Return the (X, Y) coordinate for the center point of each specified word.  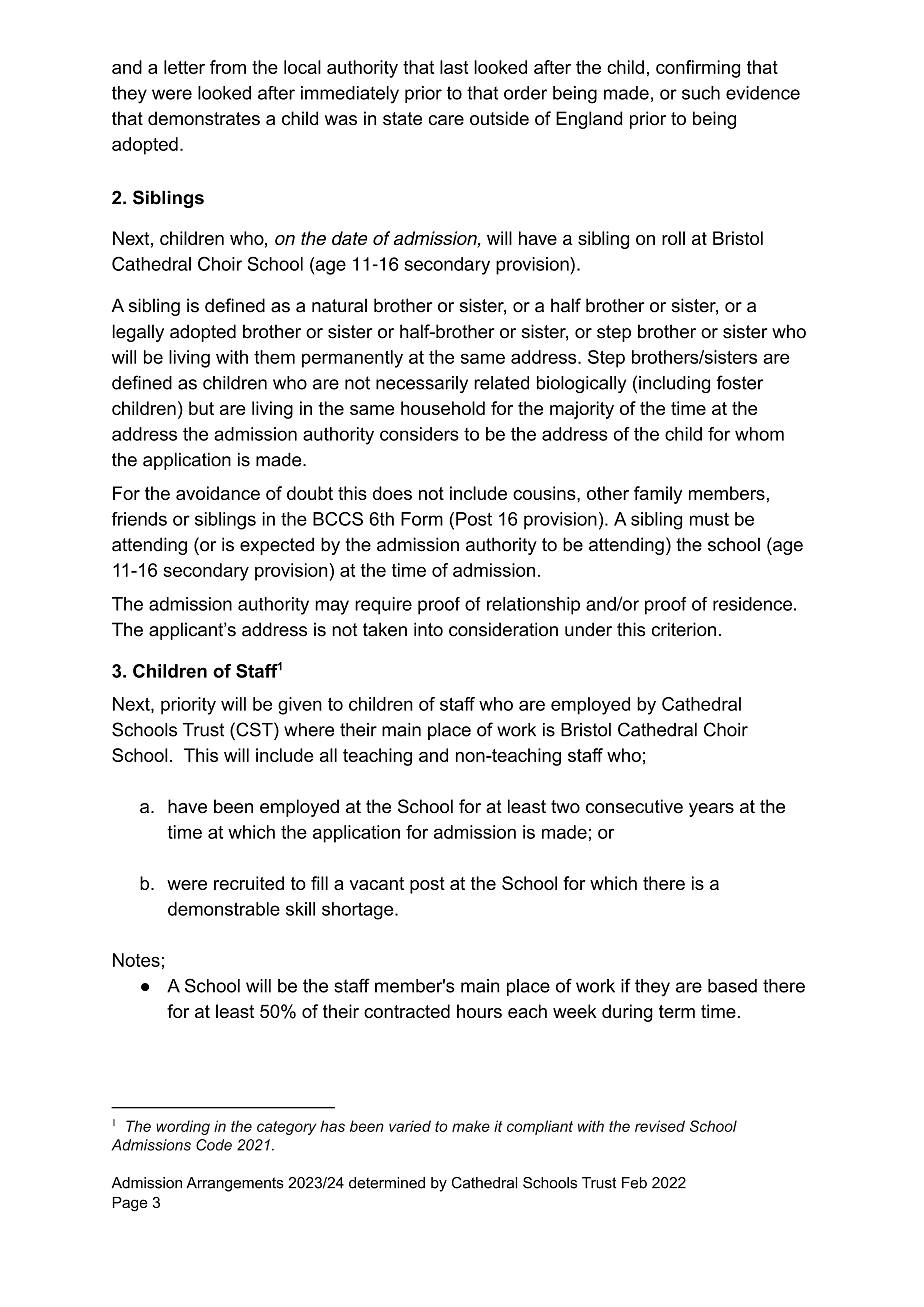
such (701, 93)
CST (254, 729)
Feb (634, 1183)
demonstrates (204, 118)
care (446, 120)
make (471, 1126)
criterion (684, 629)
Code (214, 1145)
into (428, 629)
